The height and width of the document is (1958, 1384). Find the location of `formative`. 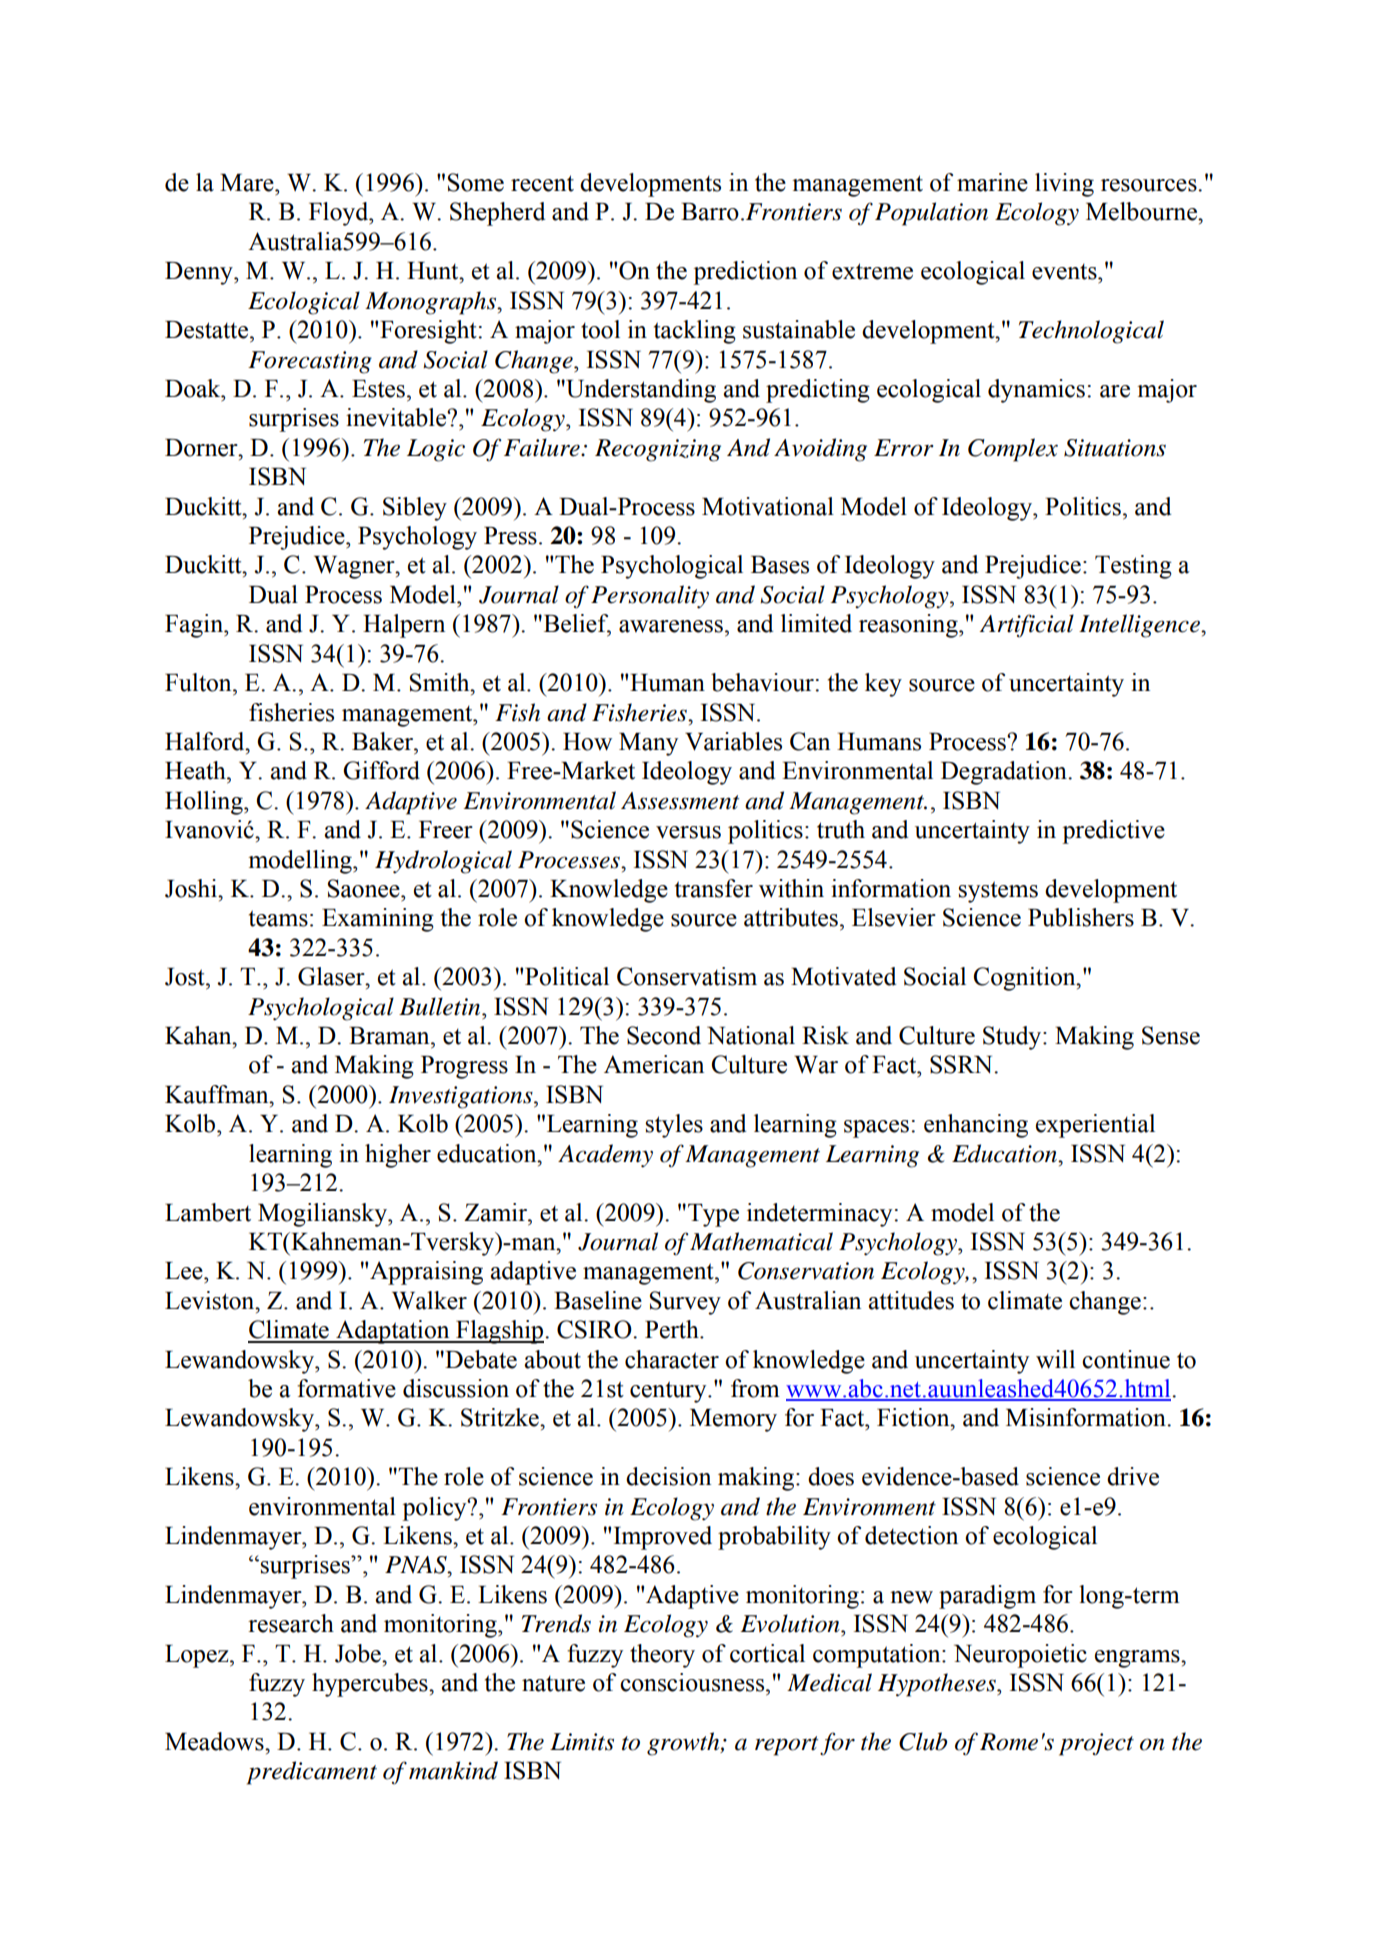

formative is located at coordinates (346, 1388).
